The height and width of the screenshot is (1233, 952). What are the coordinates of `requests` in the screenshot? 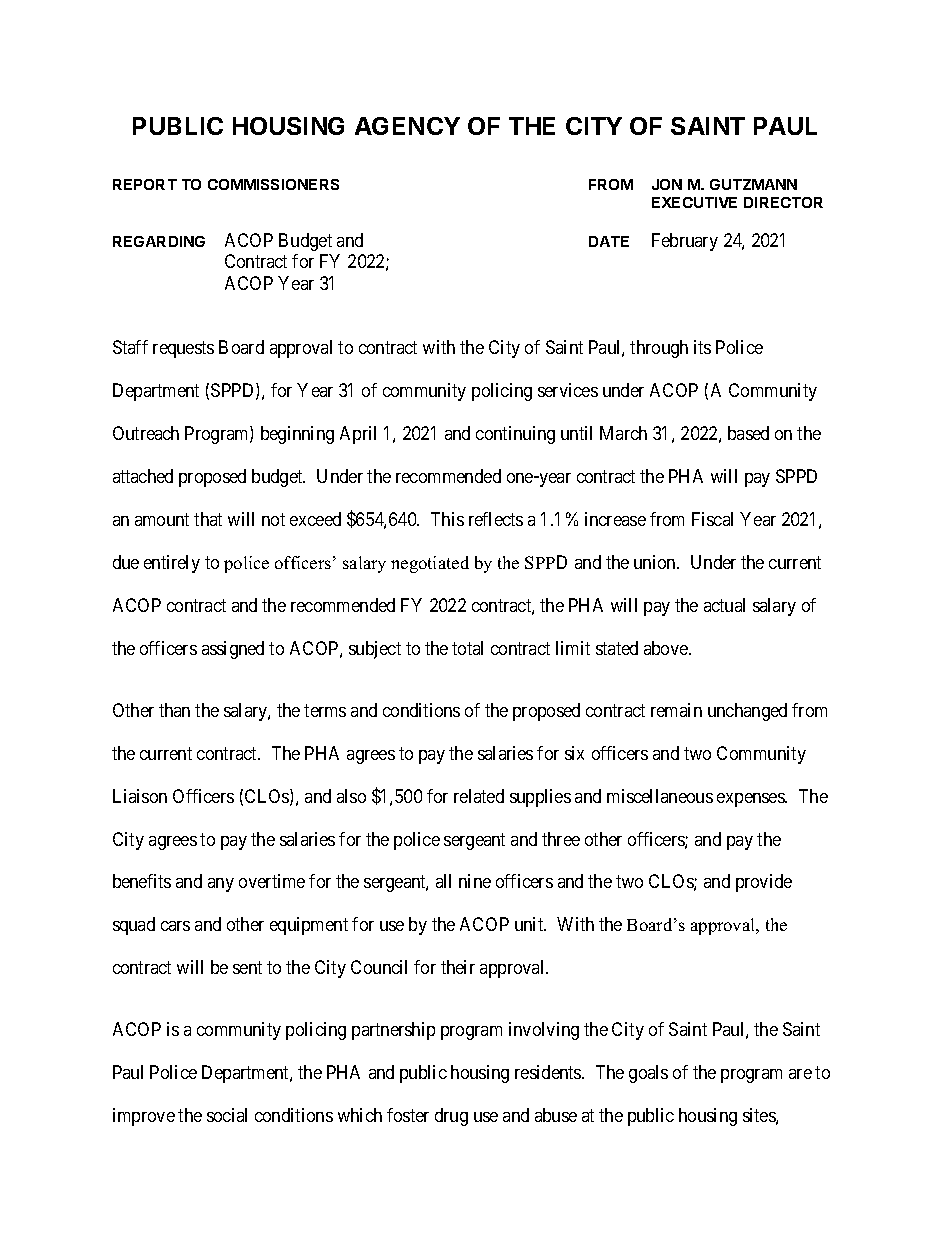 It's located at (183, 349).
